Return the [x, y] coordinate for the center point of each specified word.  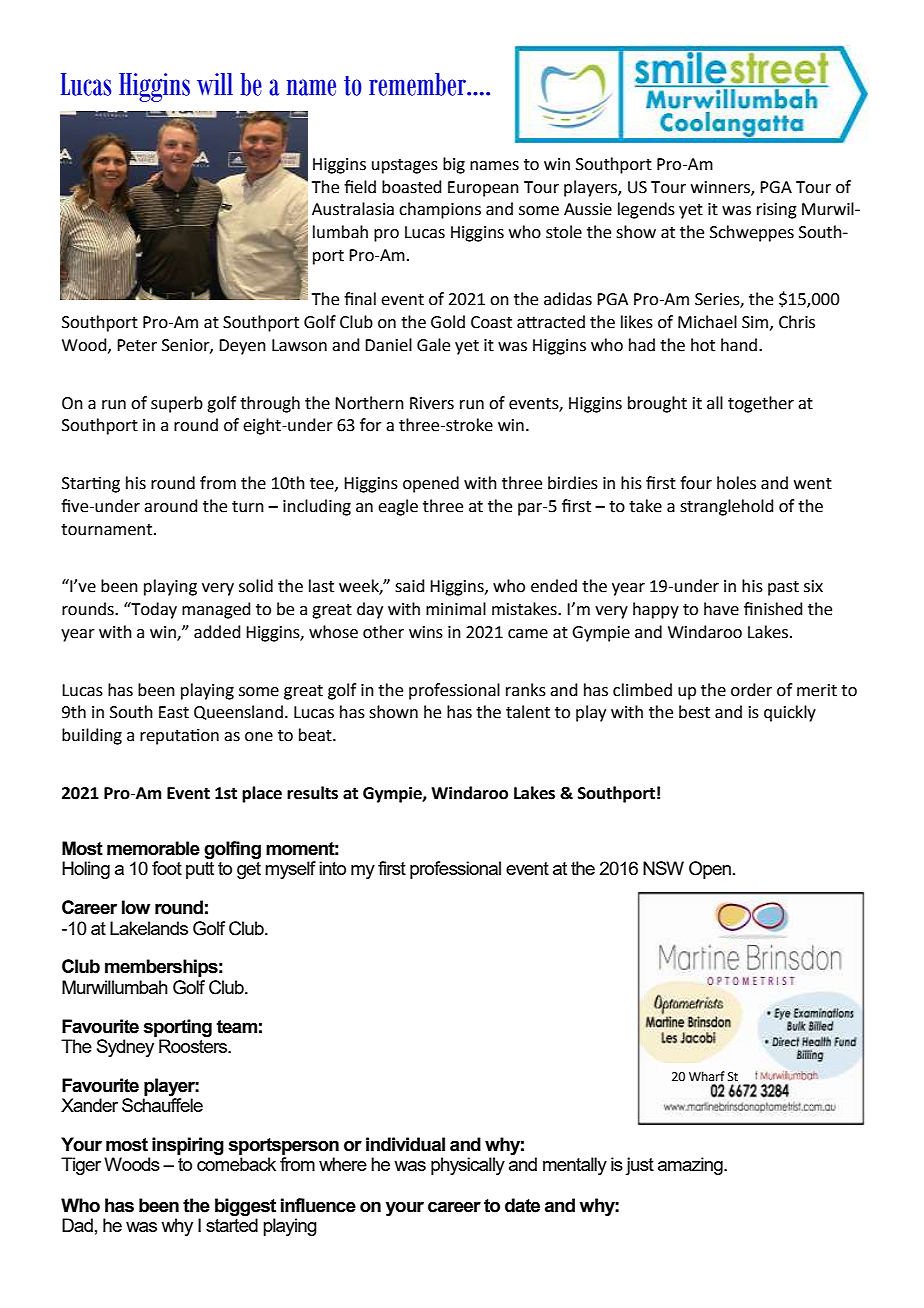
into [332, 868]
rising [777, 211]
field [360, 187]
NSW [663, 868]
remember [419, 84]
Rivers [432, 403]
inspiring [188, 1146]
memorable [153, 848]
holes [736, 483]
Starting [91, 485]
